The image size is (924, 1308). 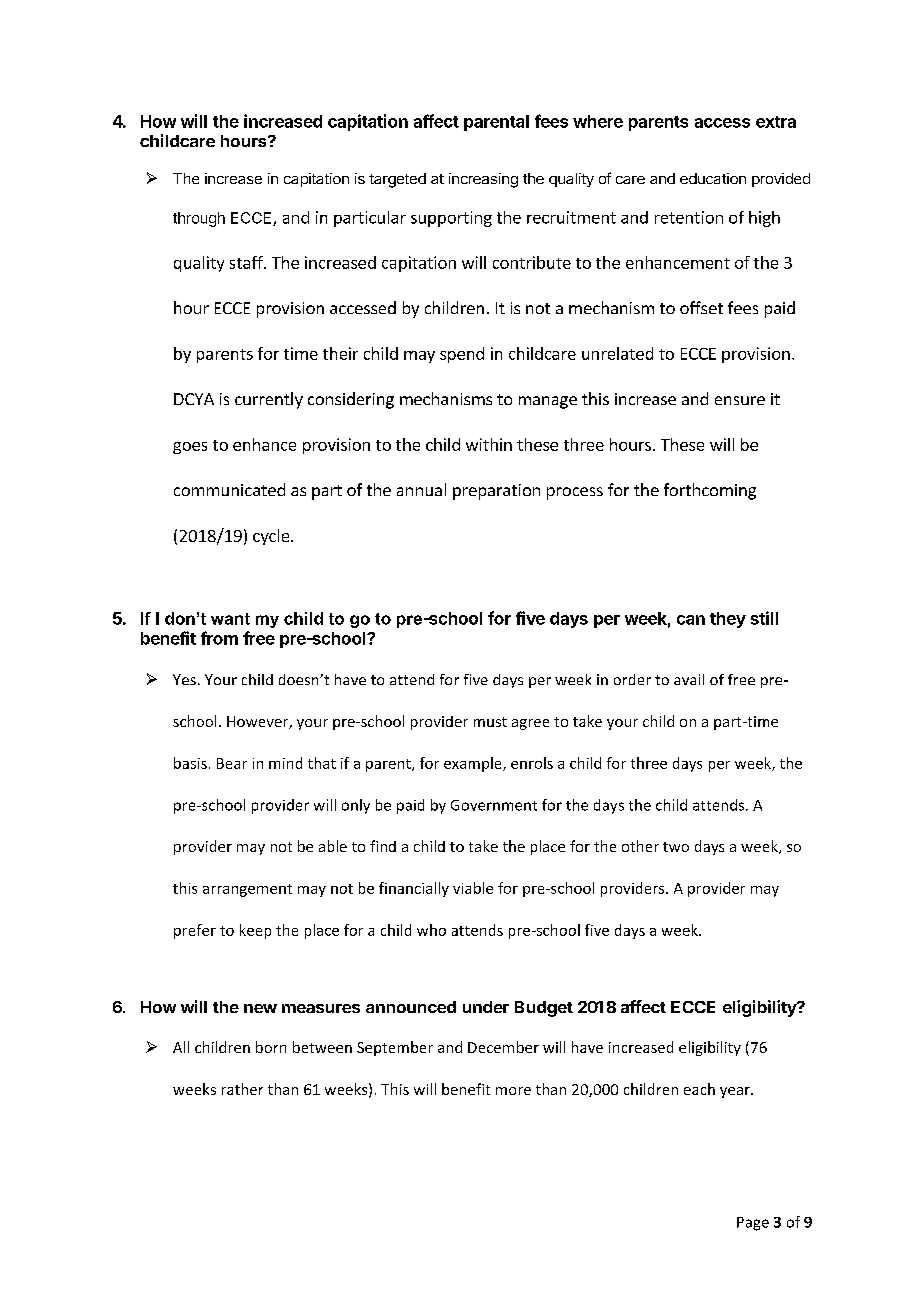 What do you see at coordinates (219, 638) in the screenshot?
I see `from` at bounding box center [219, 638].
